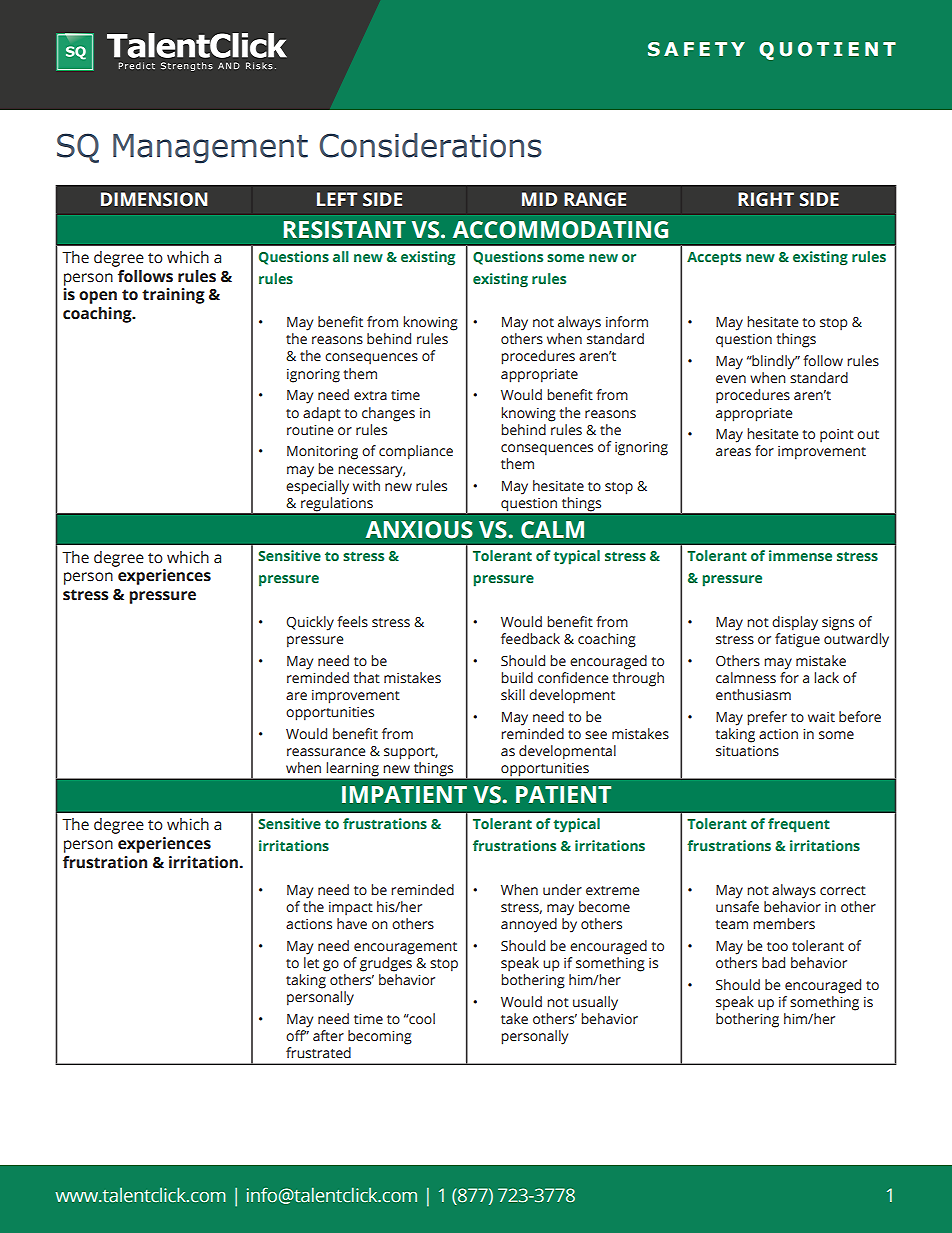  What do you see at coordinates (419, 530) in the screenshot?
I see `ANXIOUS` at bounding box center [419, 530].
